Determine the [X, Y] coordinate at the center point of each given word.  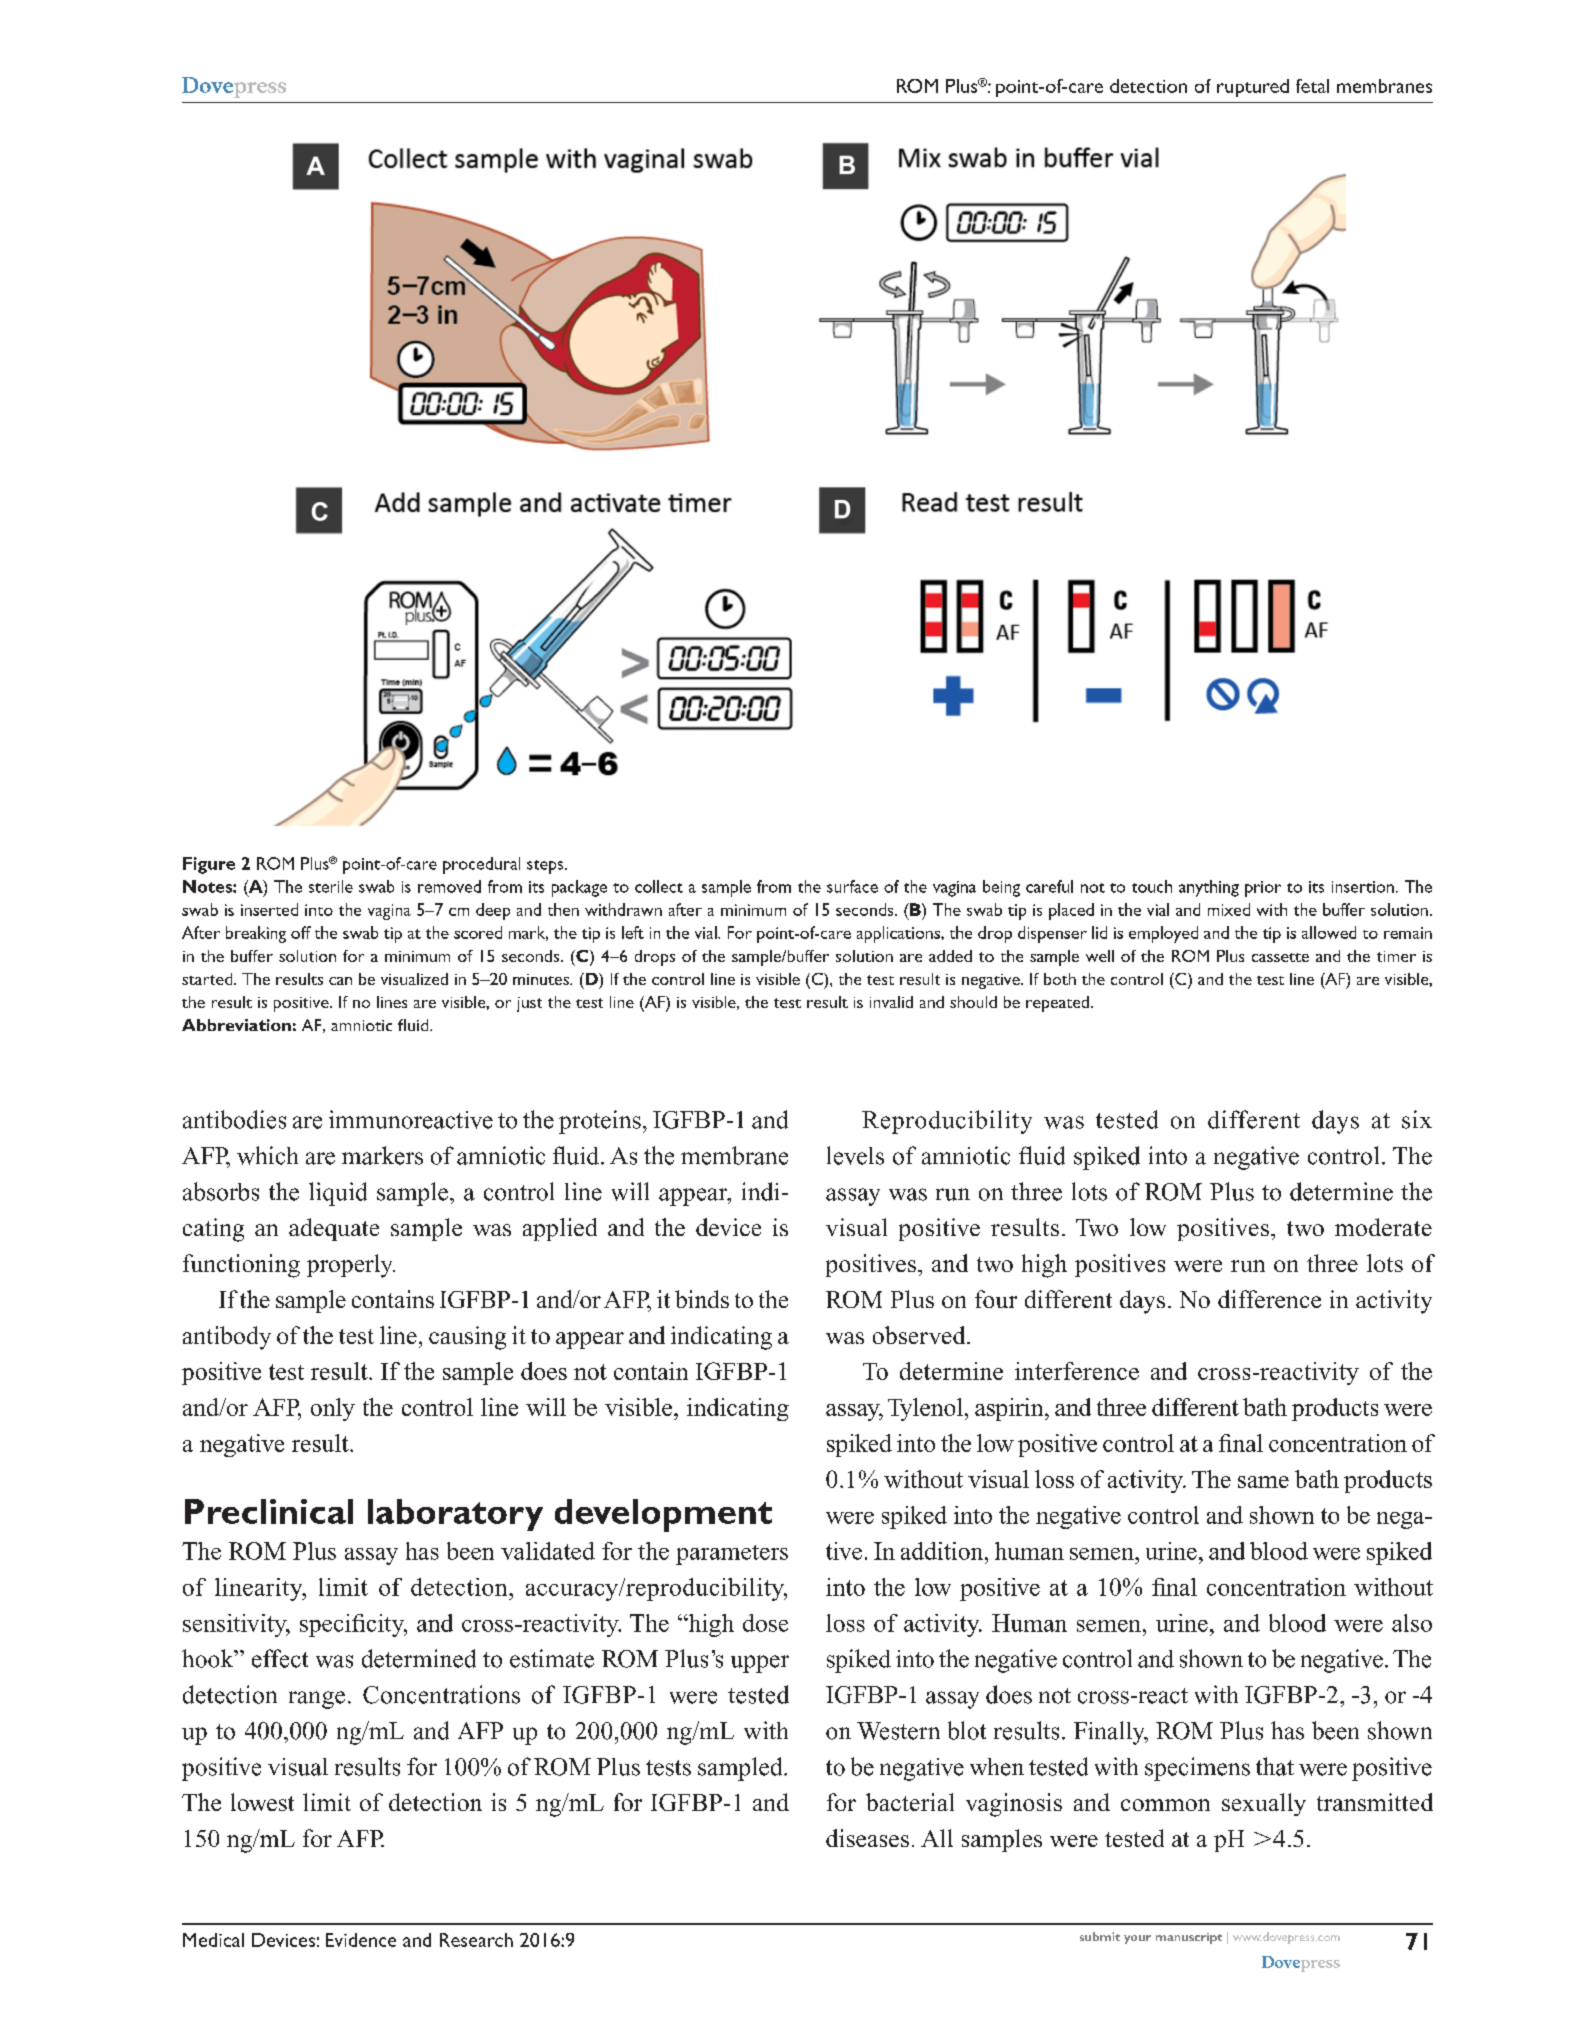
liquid [338, 1194]
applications [899, 934]
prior [1263, 889]
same [1263, 1482]
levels [855, 1155]
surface [852, 886]
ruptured [1253, 88]
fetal [1312, 86]
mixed [1229, 909]
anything [1209, 888]
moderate [1383, 1227]
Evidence [361, 1940]
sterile [331, 886]
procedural [481, 865]
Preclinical [269, 1511]
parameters [732, 1555]
